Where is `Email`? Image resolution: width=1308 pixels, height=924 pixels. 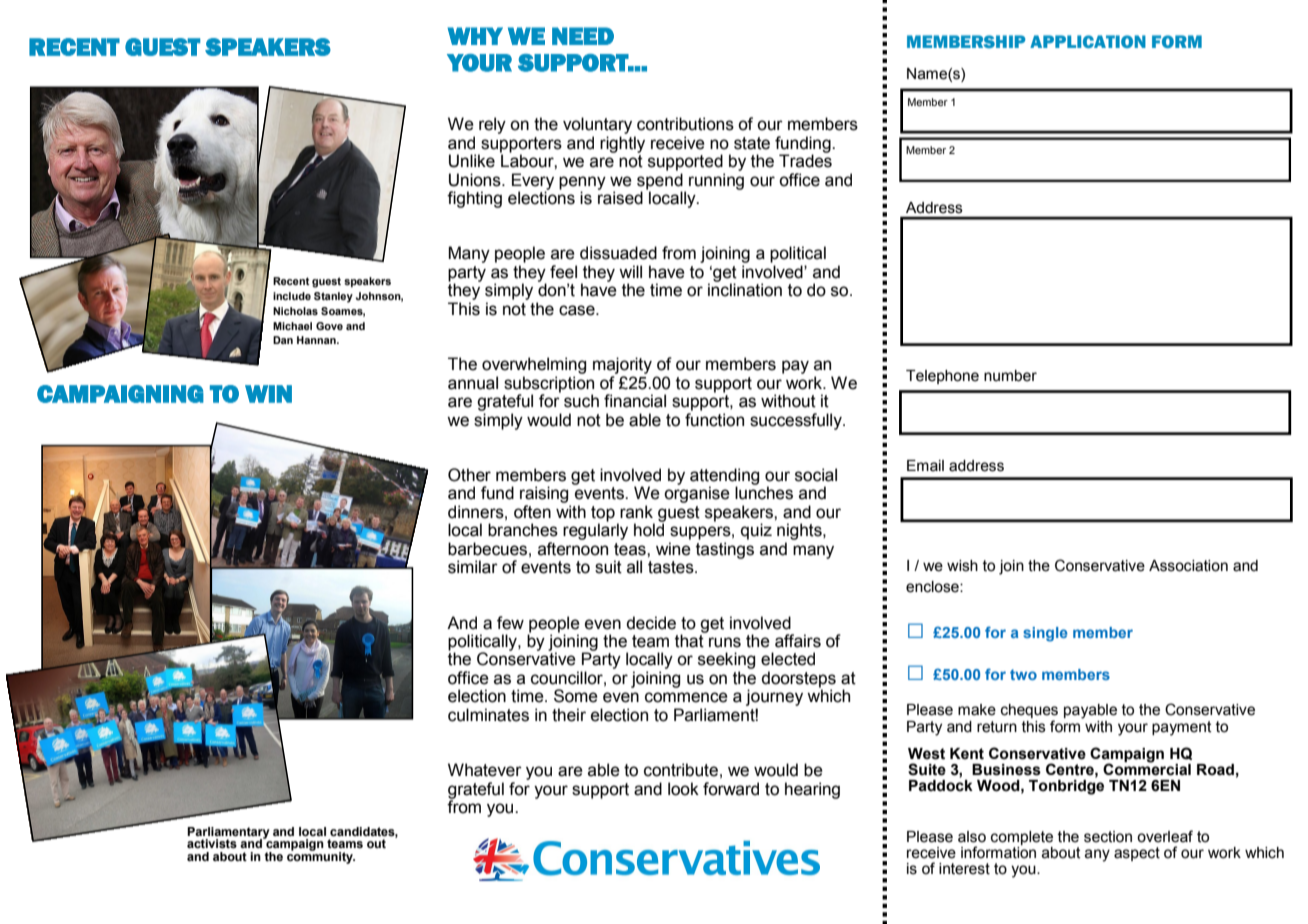 Email is located at coordinates (925, 466).
